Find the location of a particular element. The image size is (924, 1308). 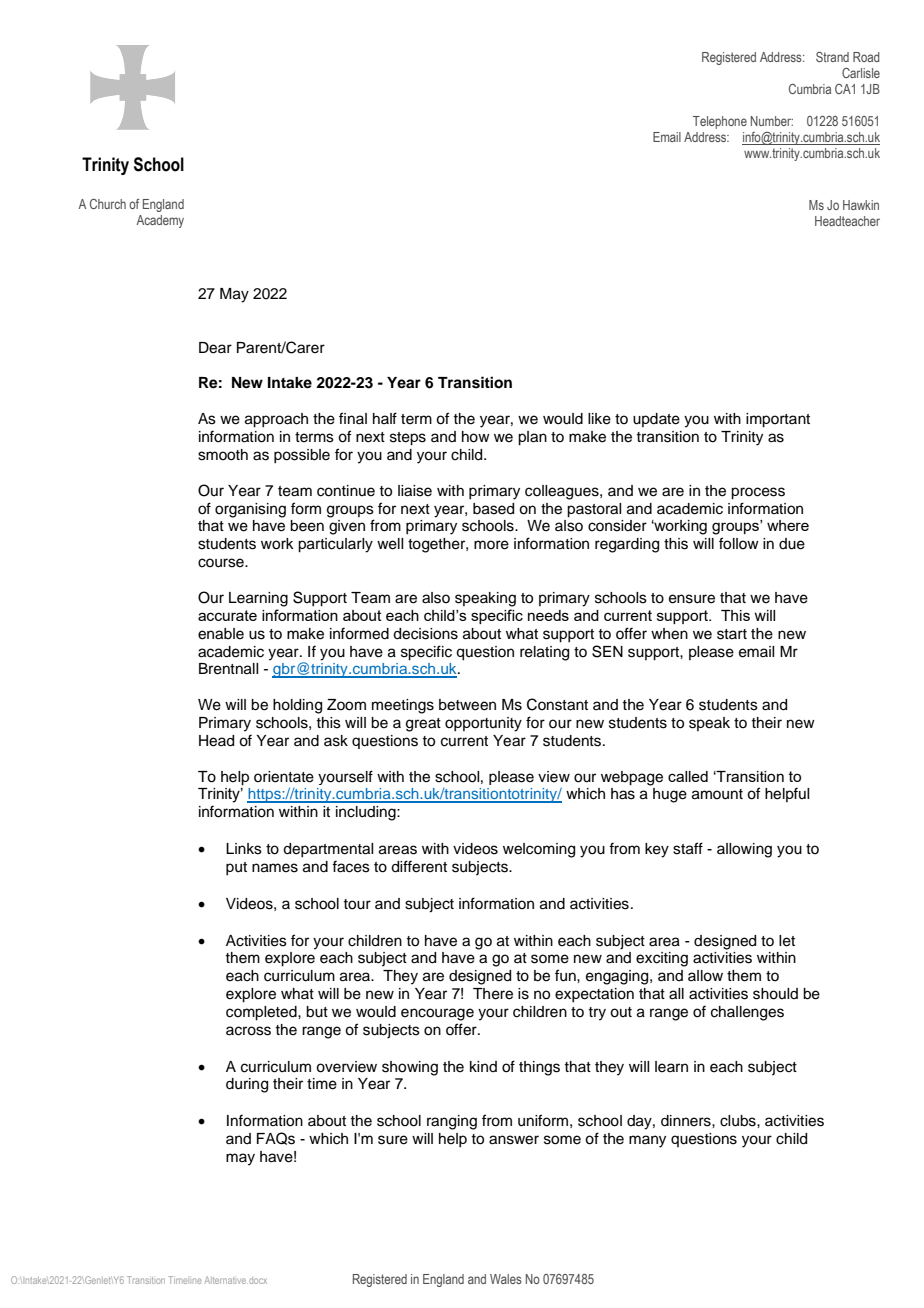

plan is located at coordinates (532, 438).
